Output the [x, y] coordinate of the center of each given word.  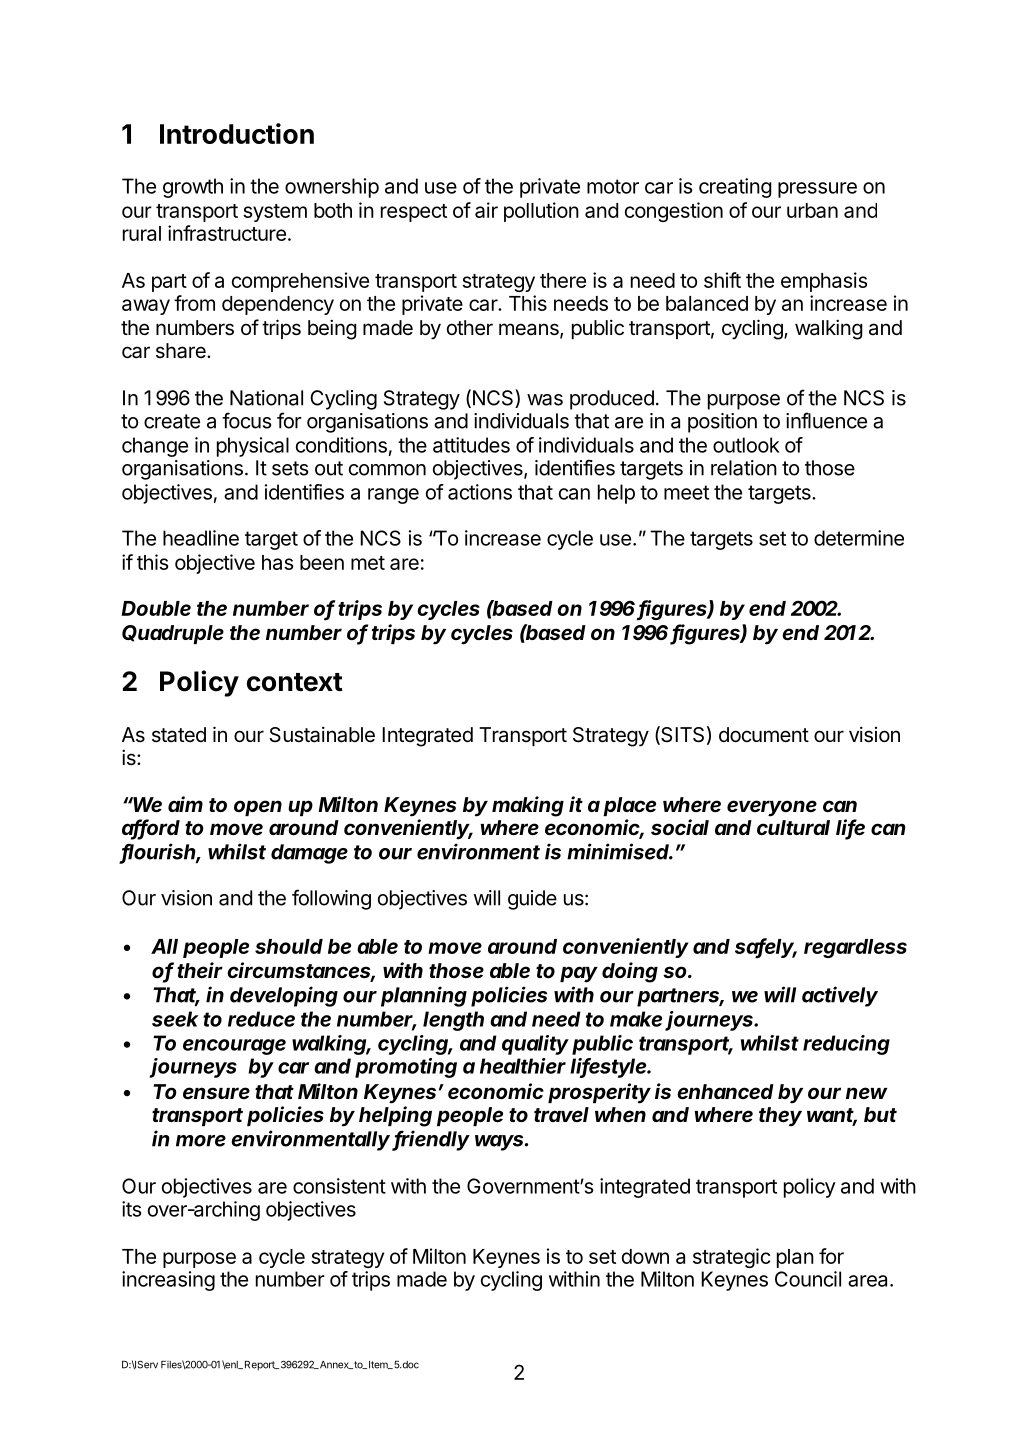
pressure [817, 190]
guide [532, 900]
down [645, 1256]
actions [480, 492]
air [486, 210]
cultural [793, 827]
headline [201, 538]
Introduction [237, 133]
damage [309, 854]
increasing [168, 1281]
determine [859, 538]
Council [808, 1279]
